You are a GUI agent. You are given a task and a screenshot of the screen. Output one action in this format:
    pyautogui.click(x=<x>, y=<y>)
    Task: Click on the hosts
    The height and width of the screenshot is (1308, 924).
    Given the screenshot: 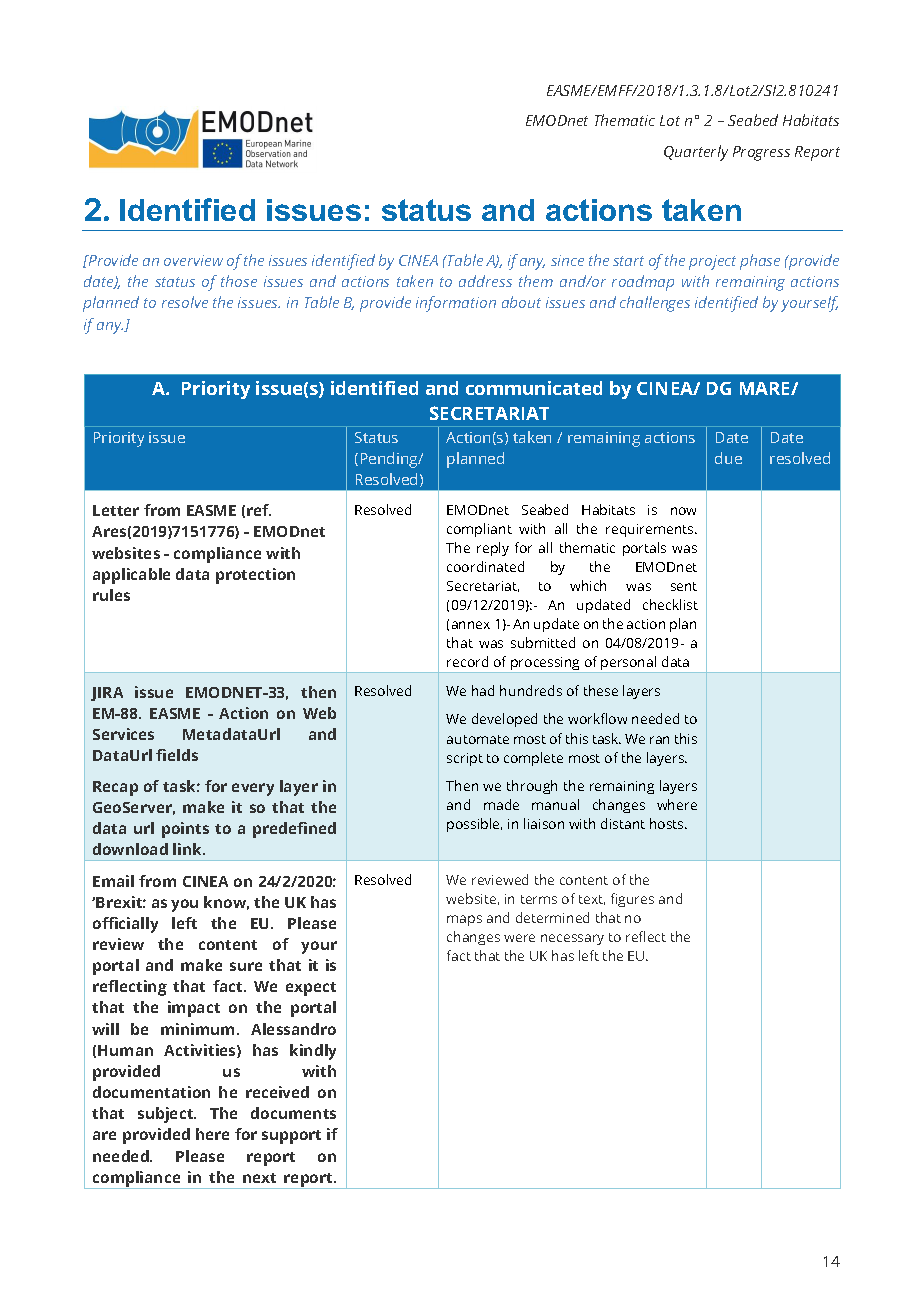 What is the action you would take?
    pyautogui.click(x=668, y=823)
